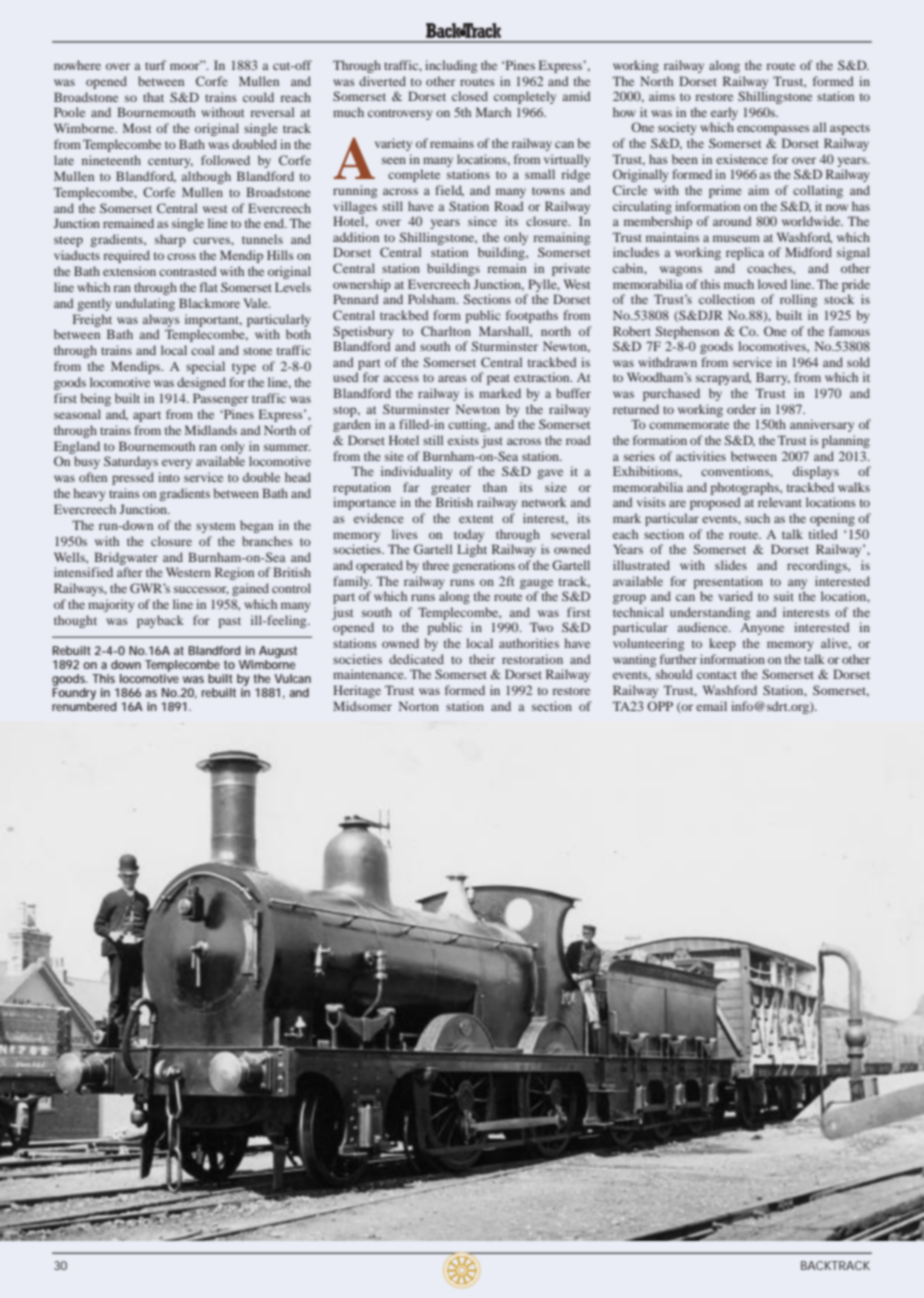 Image resolution: width=924 pixels, height=1298 pixels. What do you see at coordinates (153, 97) in the document?
I see `that` at bounding box center [153, 97].
